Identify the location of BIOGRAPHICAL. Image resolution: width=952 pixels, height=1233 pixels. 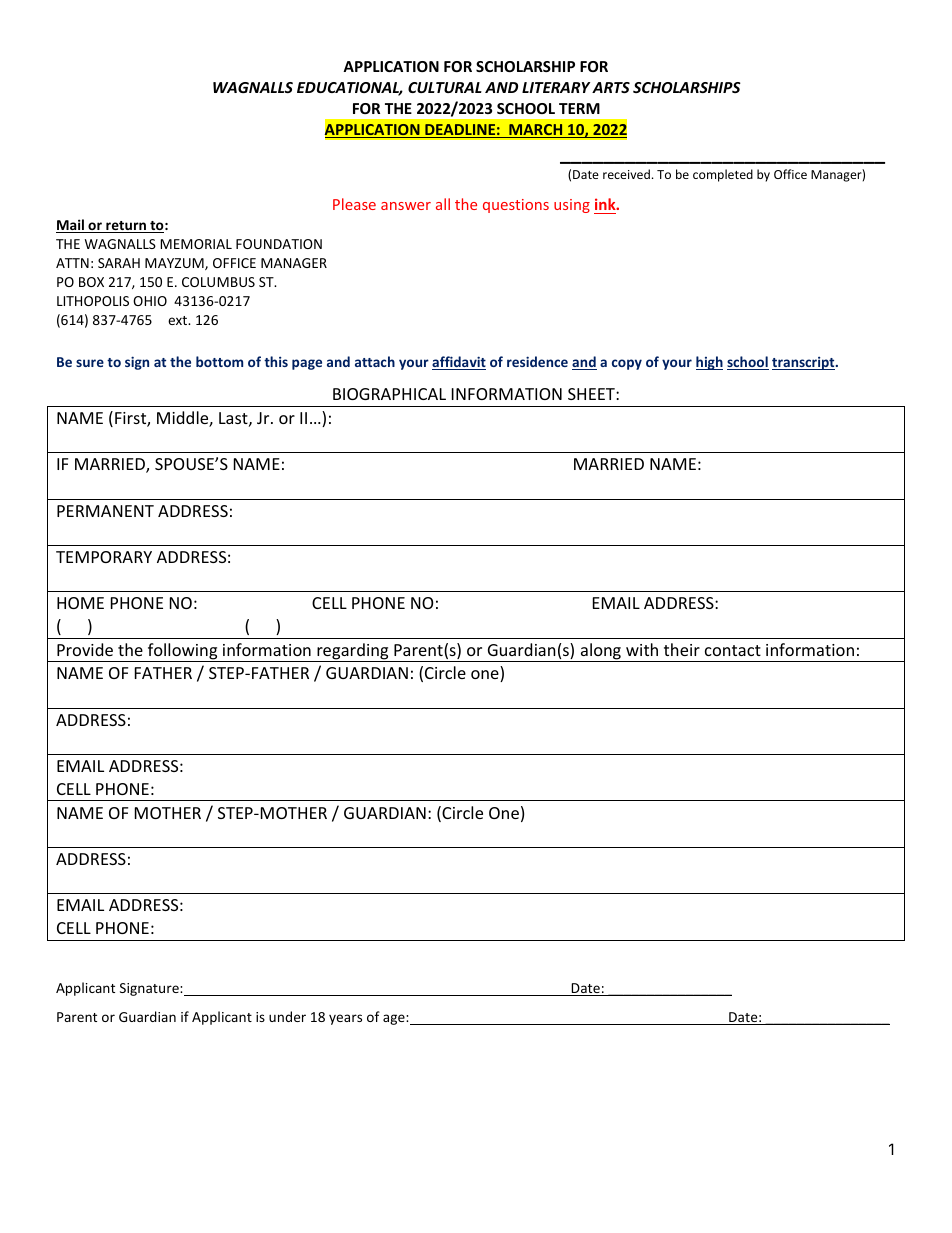
(389, 394).
